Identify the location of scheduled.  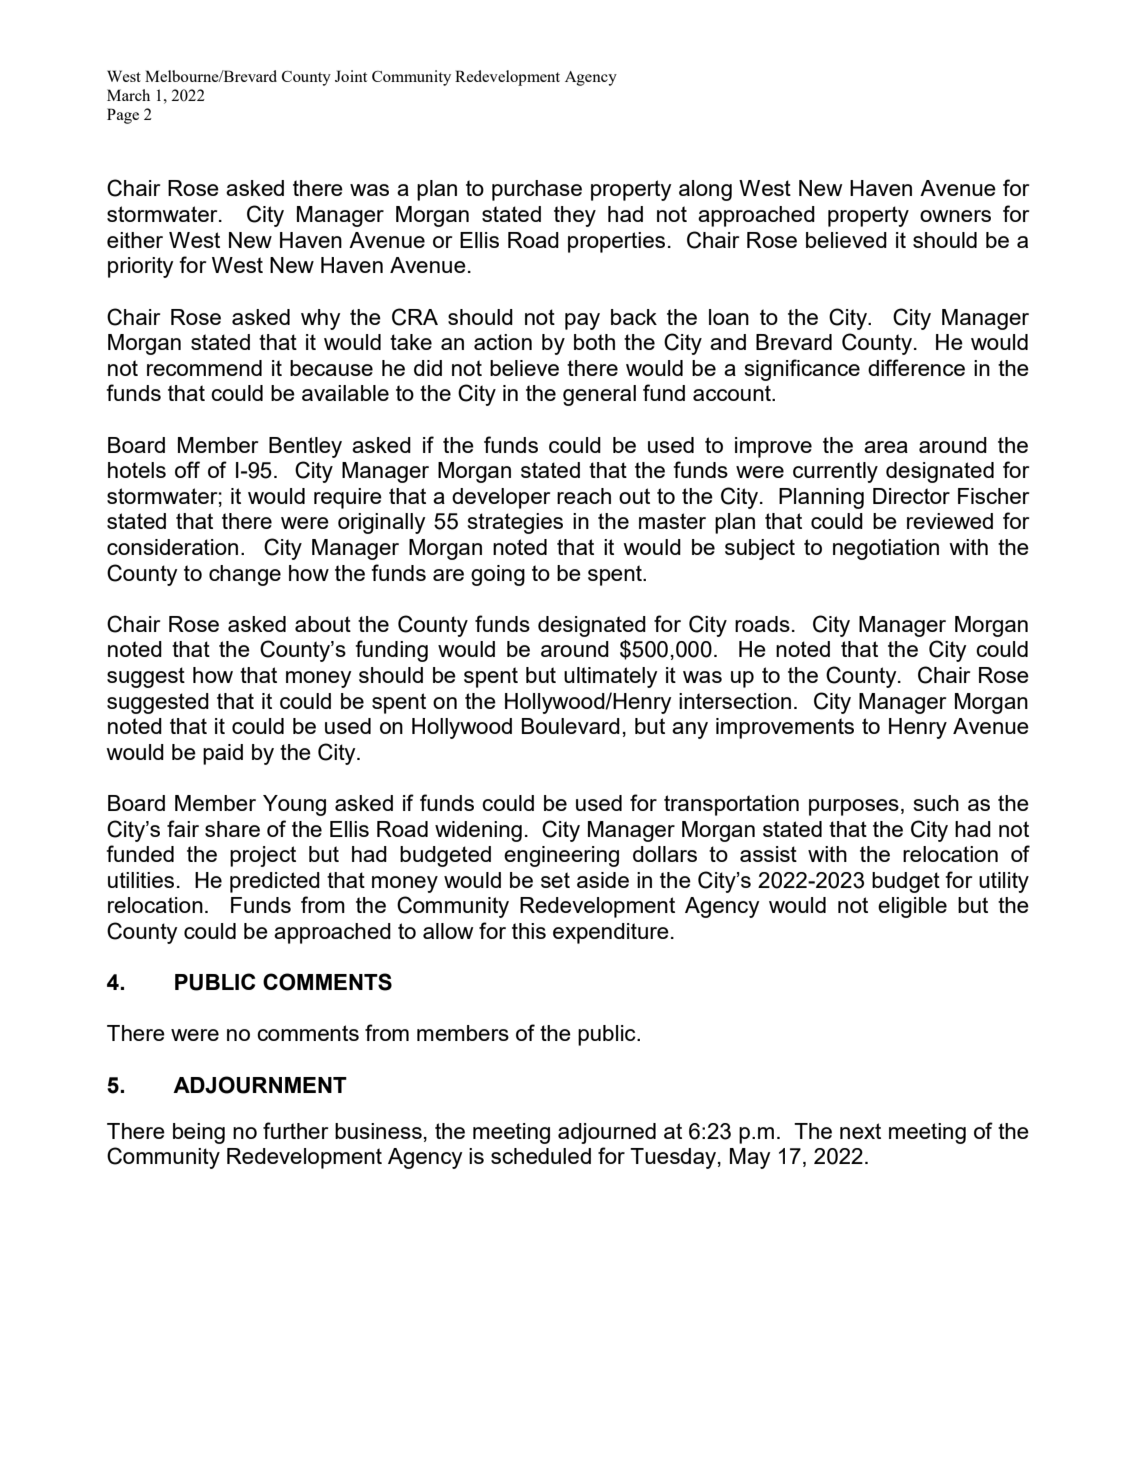
(541, 1156).
